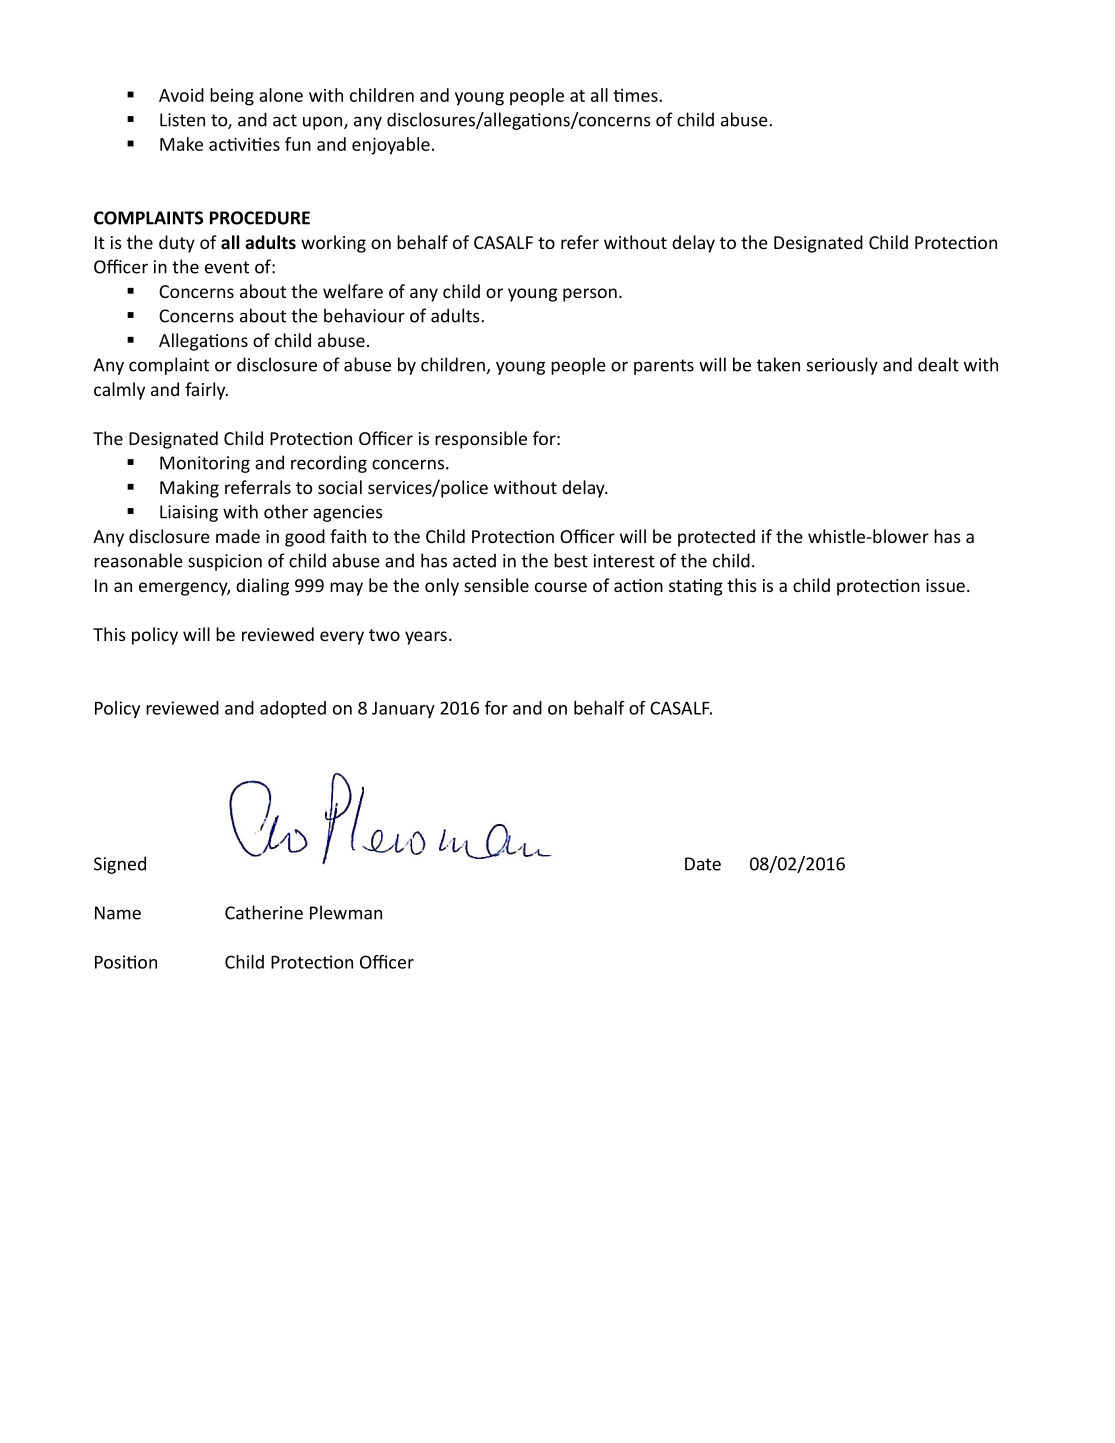 Image resolution: width=1115 pixels, height=1443 pixels. I want to click on made, so click(238, 536).
